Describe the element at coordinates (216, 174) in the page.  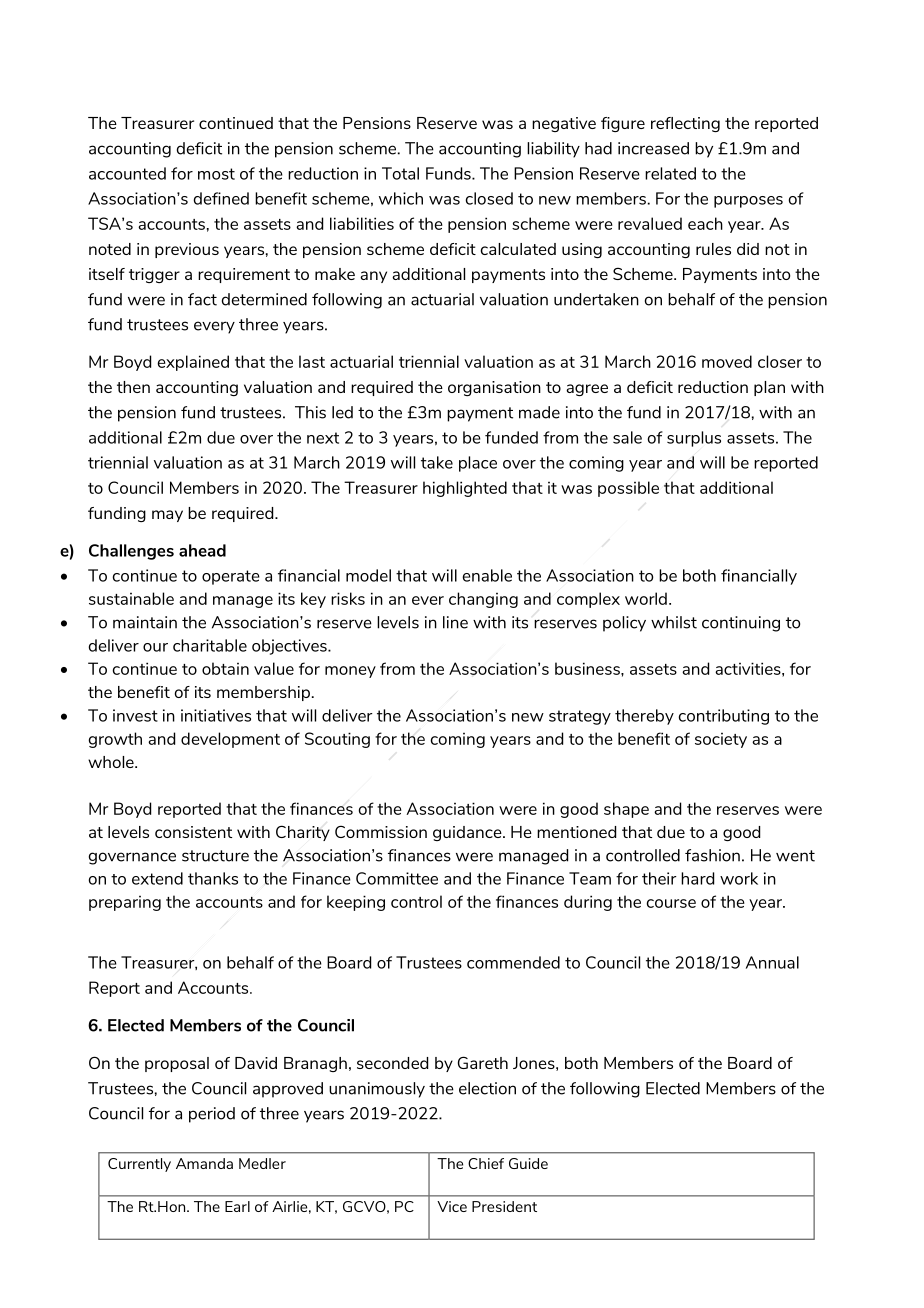
I see `most` at that location.
